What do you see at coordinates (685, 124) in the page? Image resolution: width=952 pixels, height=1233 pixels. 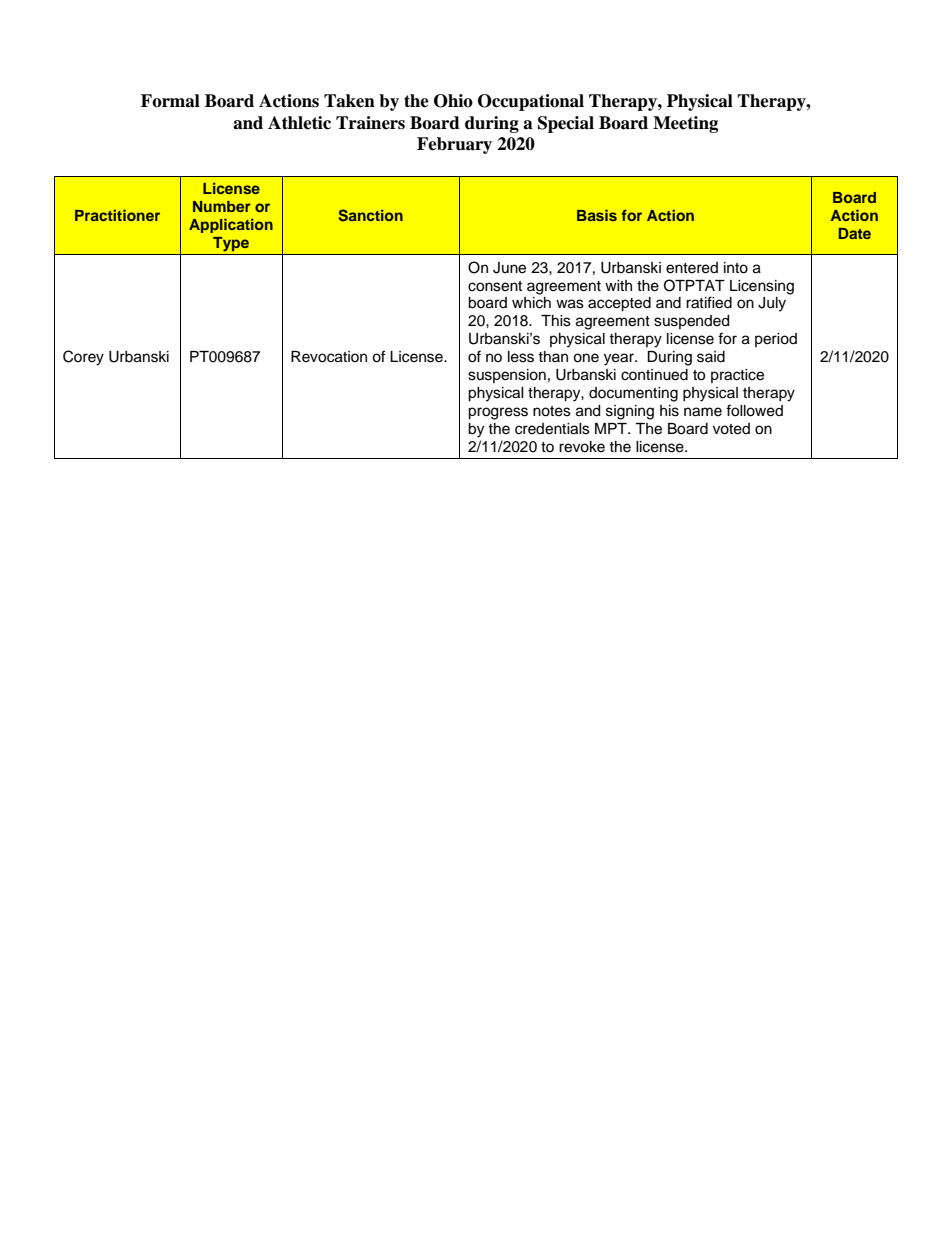 I see `Meeting` at bounding box center [685, 124].
